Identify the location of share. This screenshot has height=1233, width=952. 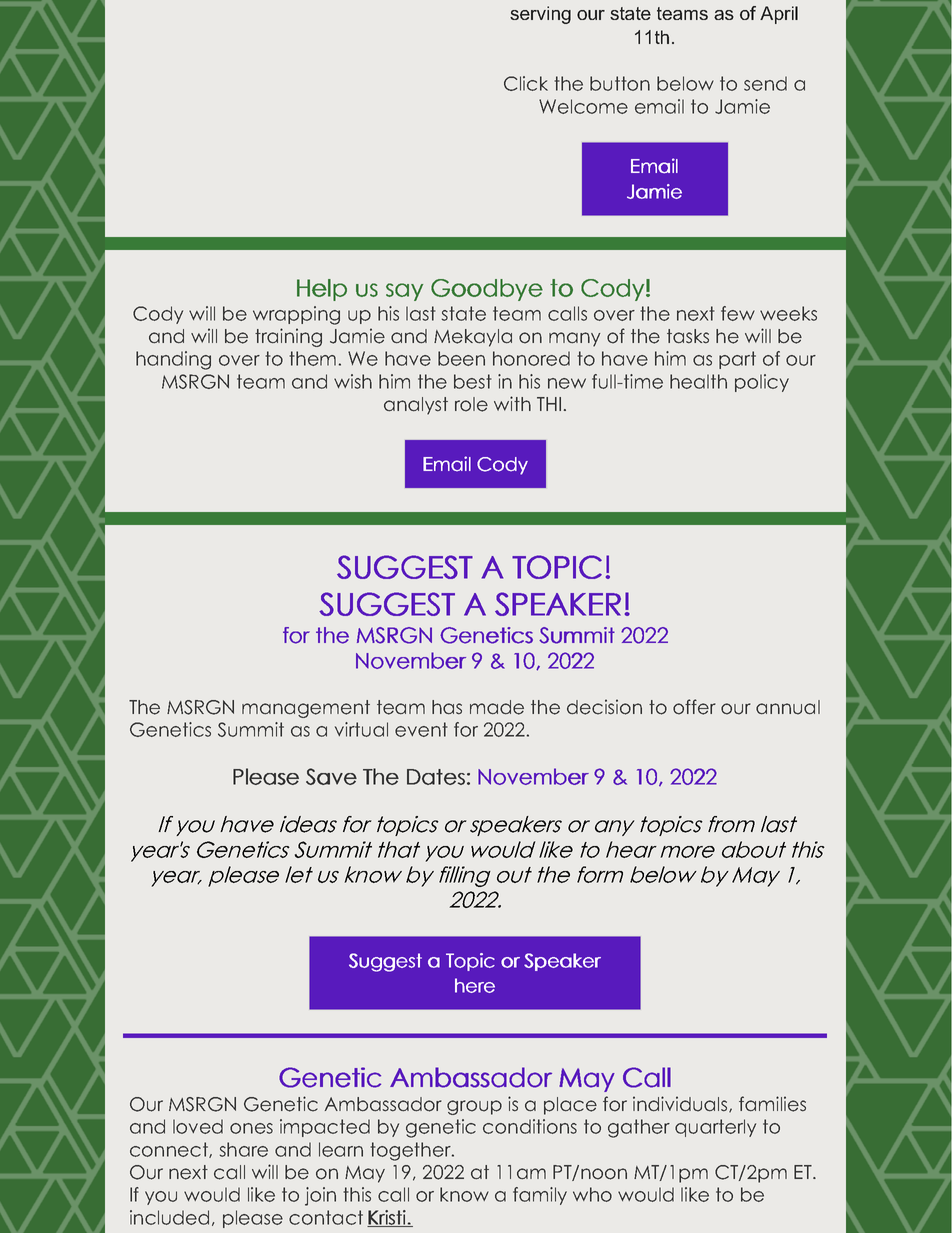
(244, 1149).
